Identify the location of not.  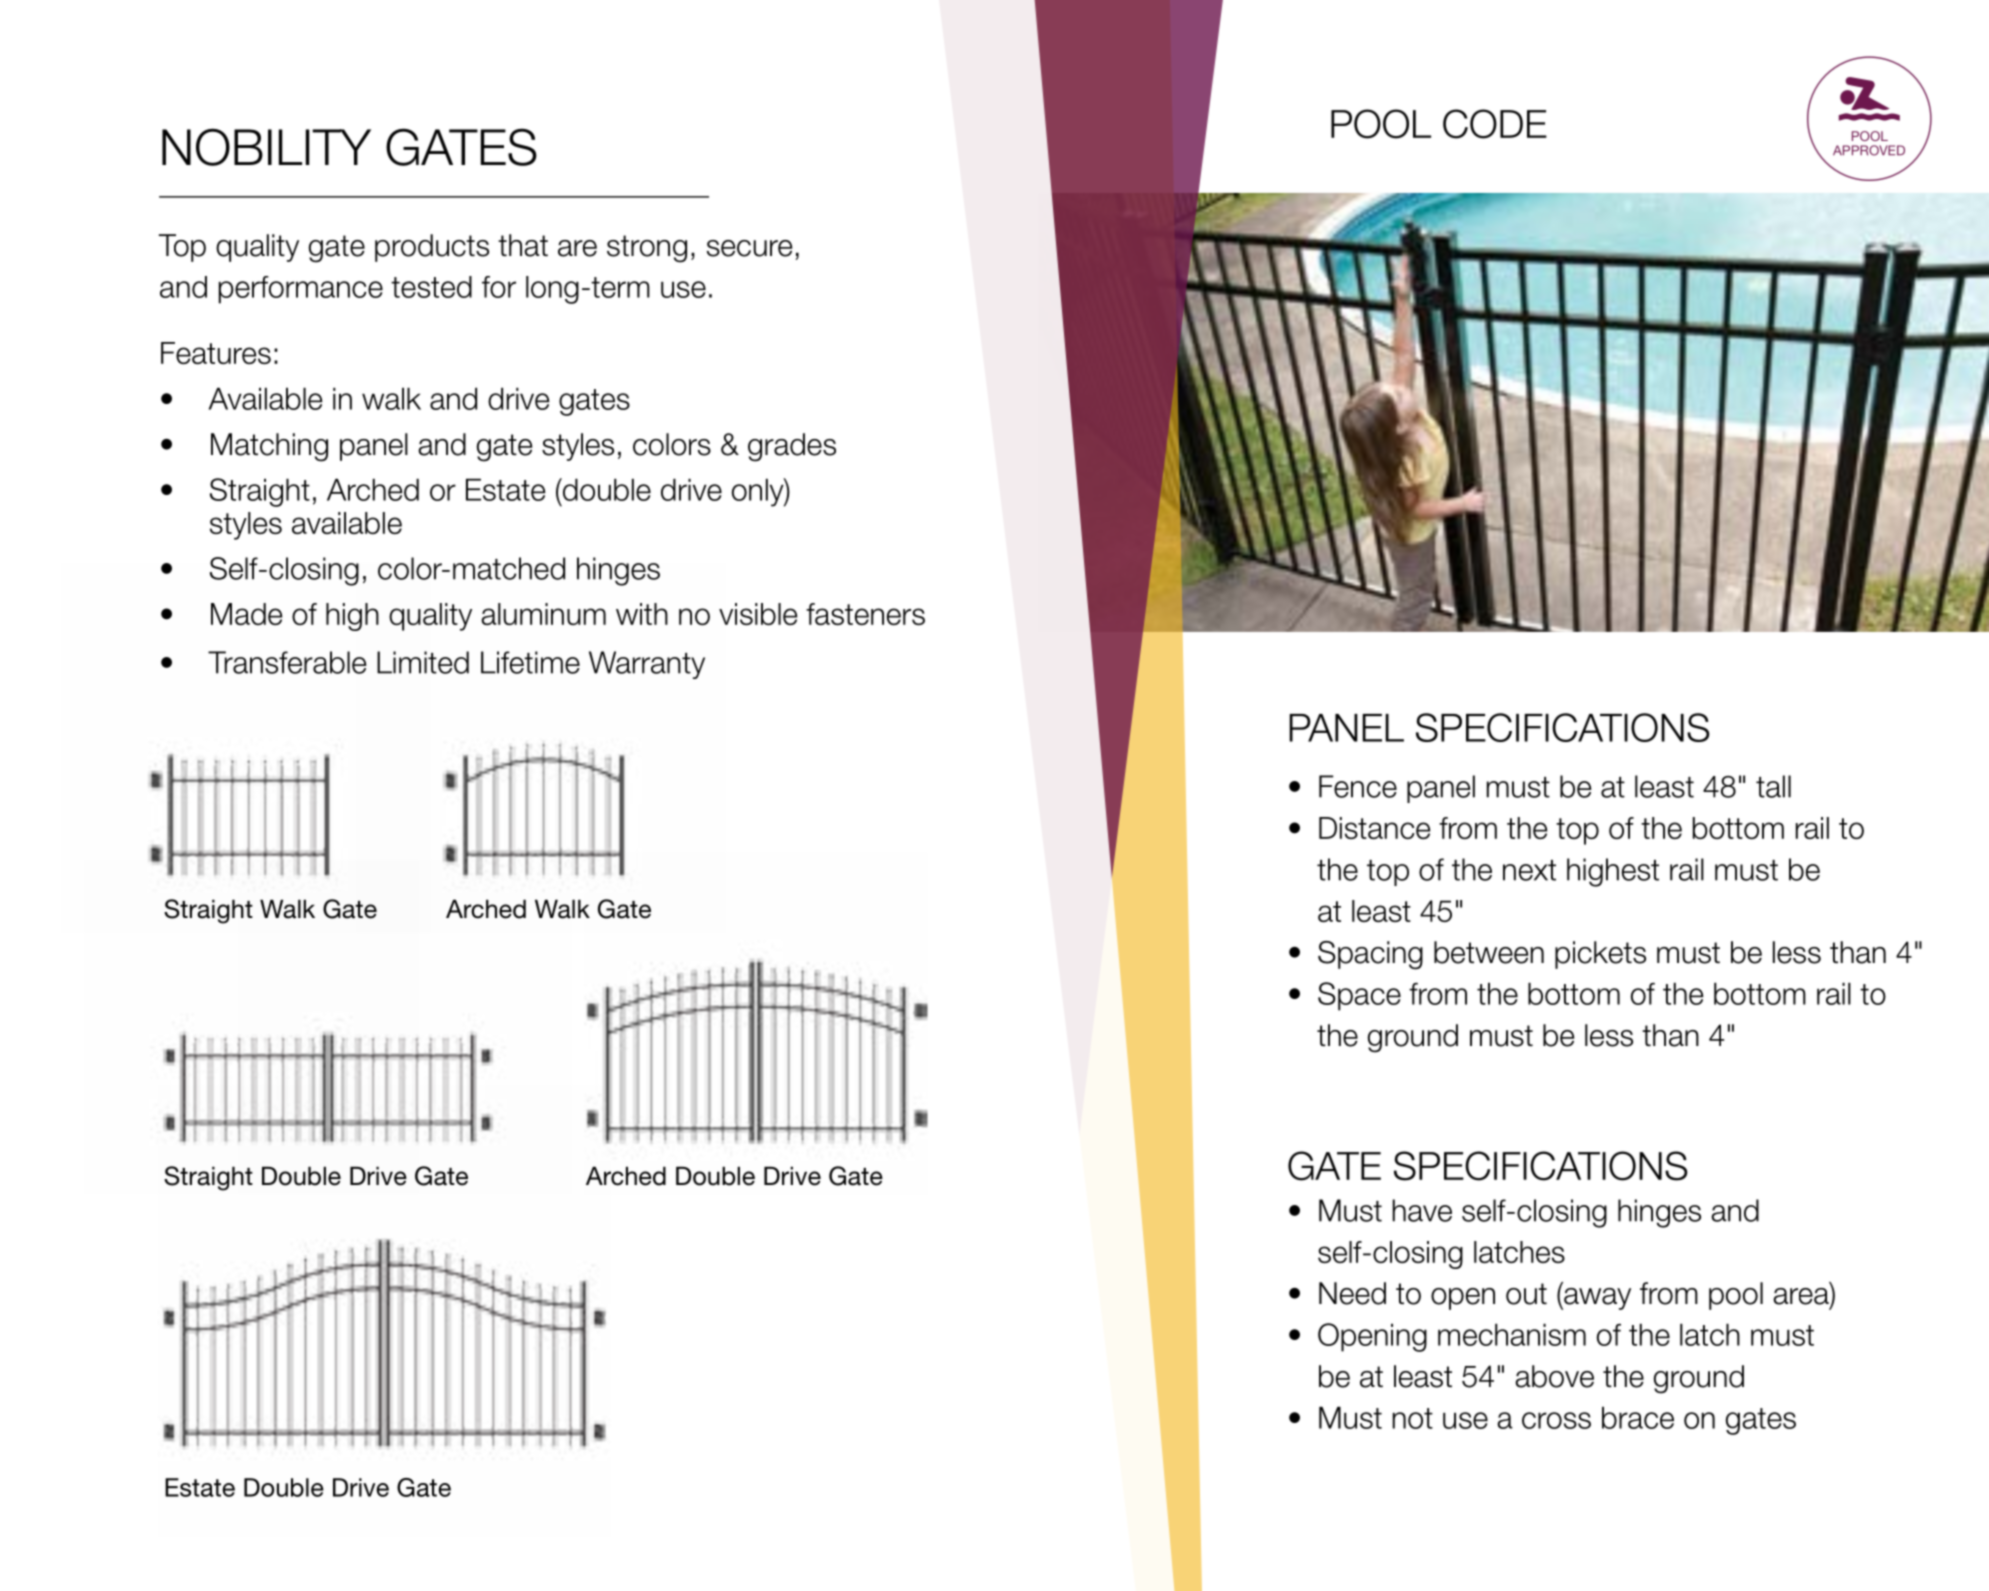
(1412, 1418).
